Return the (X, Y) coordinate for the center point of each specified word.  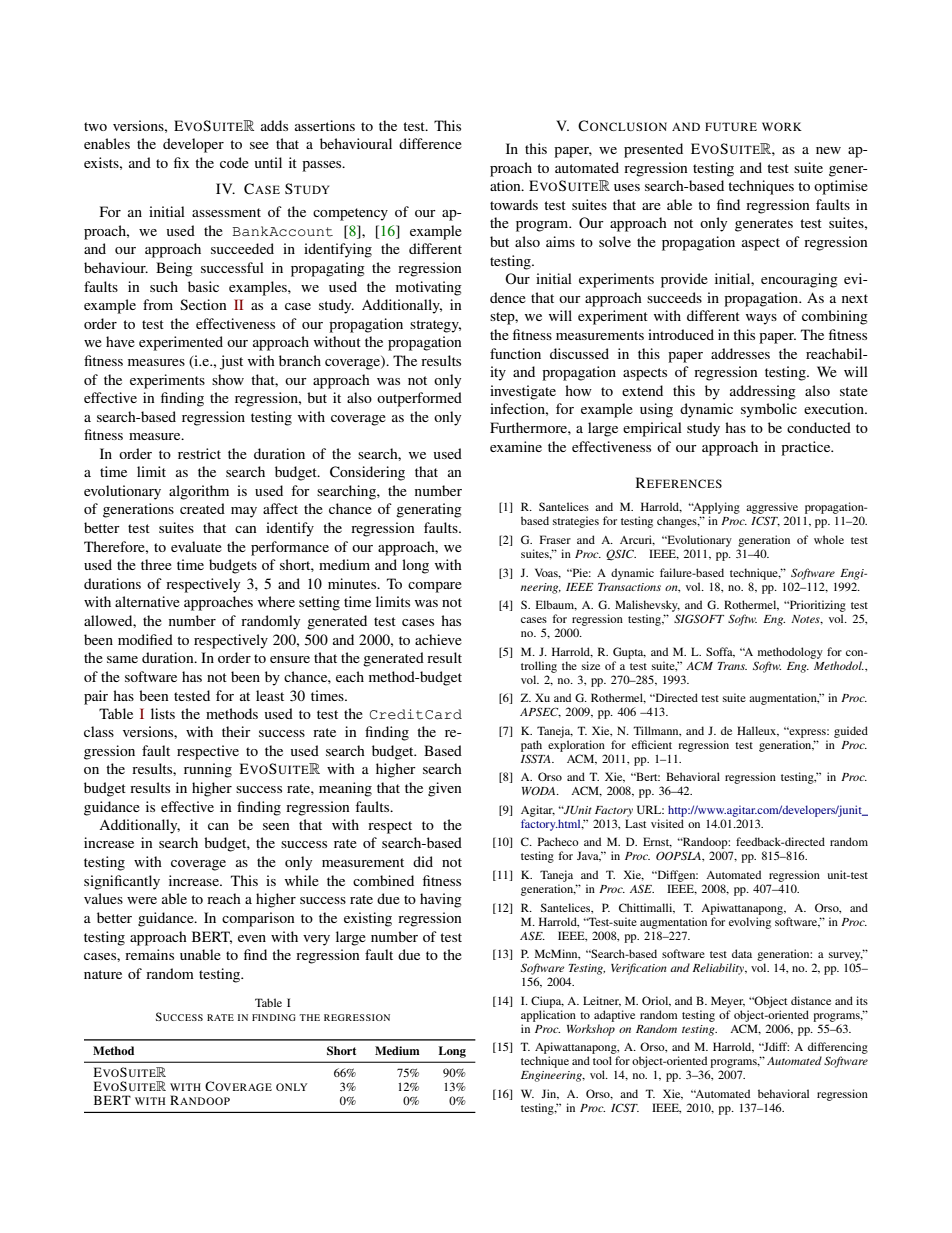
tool (602, 1060)
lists (163, 713)
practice (807, 448)
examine (516, 446)
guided (851, 732)
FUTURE (731, 126)
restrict (199, 453)
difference (430, 143)
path (531, 746)
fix (181, 162)
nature (103, 974)
